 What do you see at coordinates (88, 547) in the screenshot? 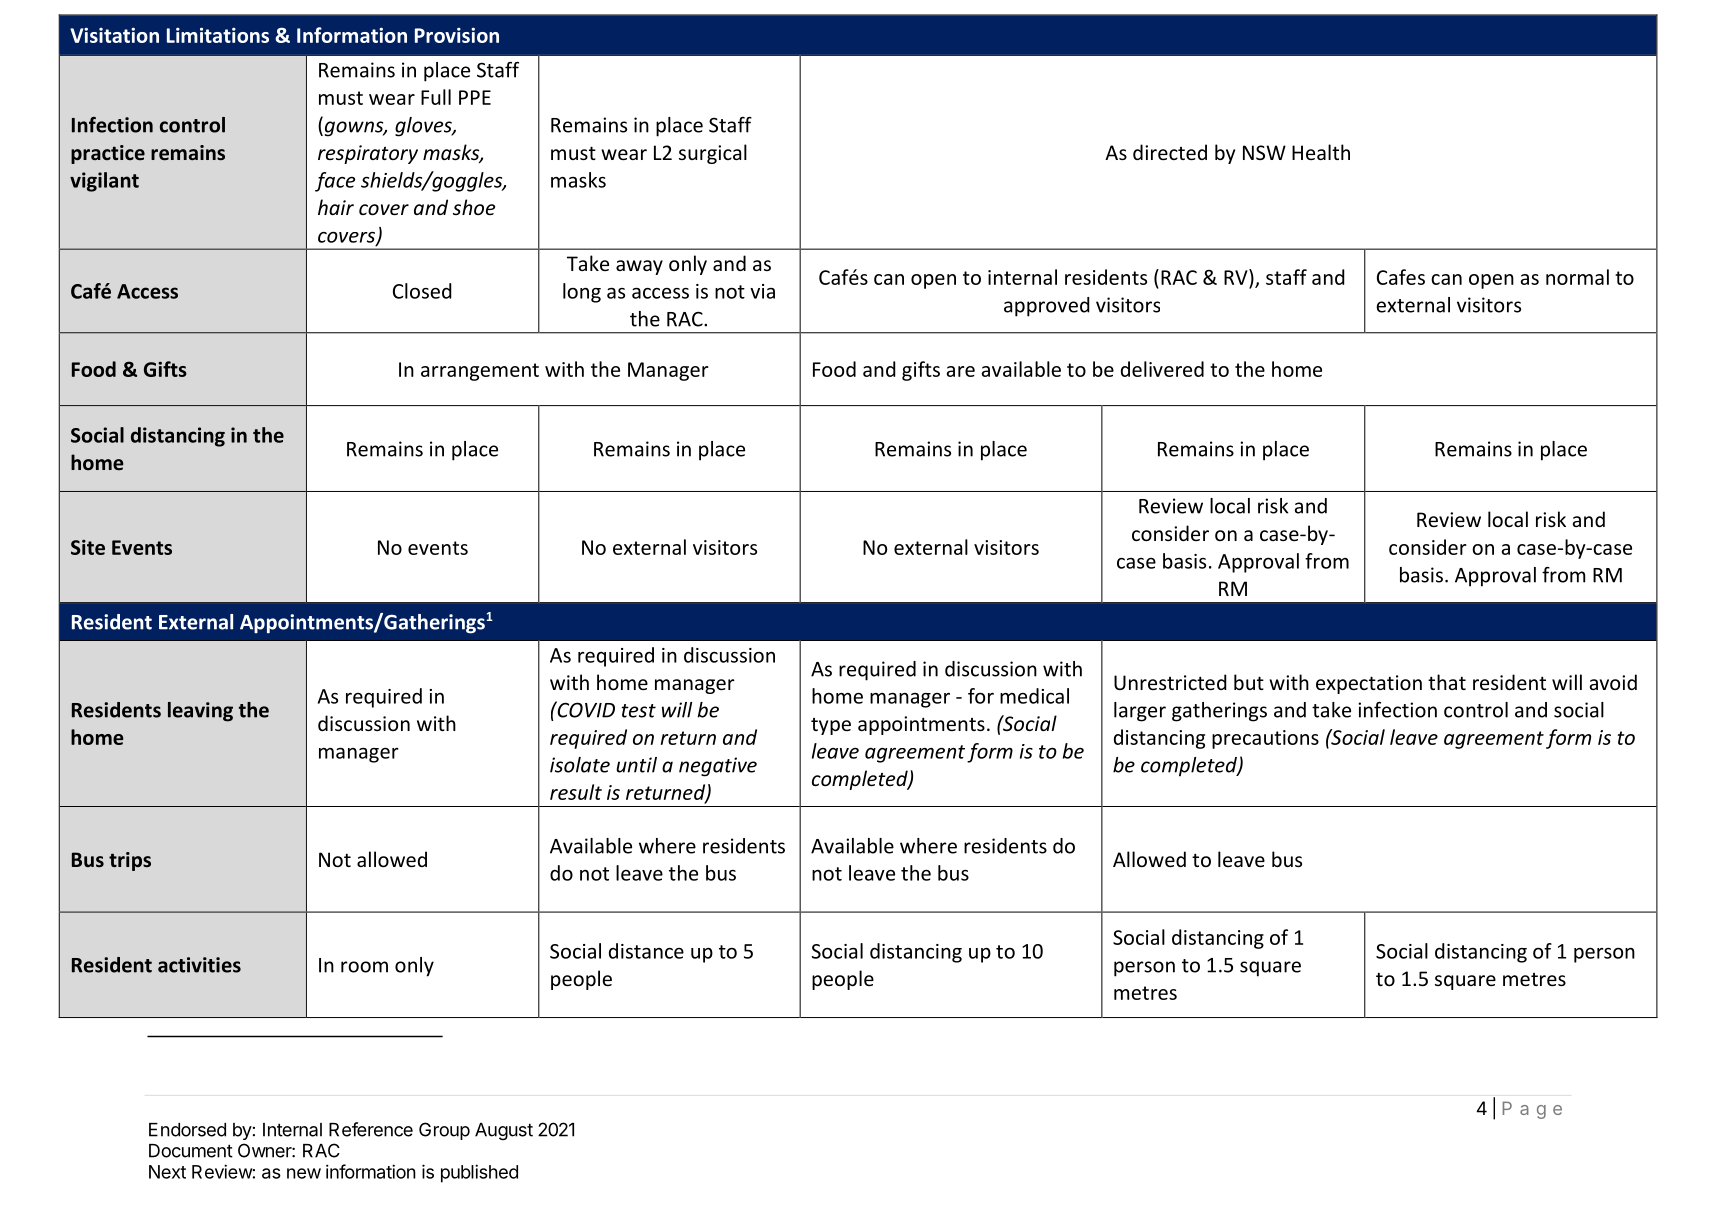
I see `Site` at bounding box center [88, 547].
